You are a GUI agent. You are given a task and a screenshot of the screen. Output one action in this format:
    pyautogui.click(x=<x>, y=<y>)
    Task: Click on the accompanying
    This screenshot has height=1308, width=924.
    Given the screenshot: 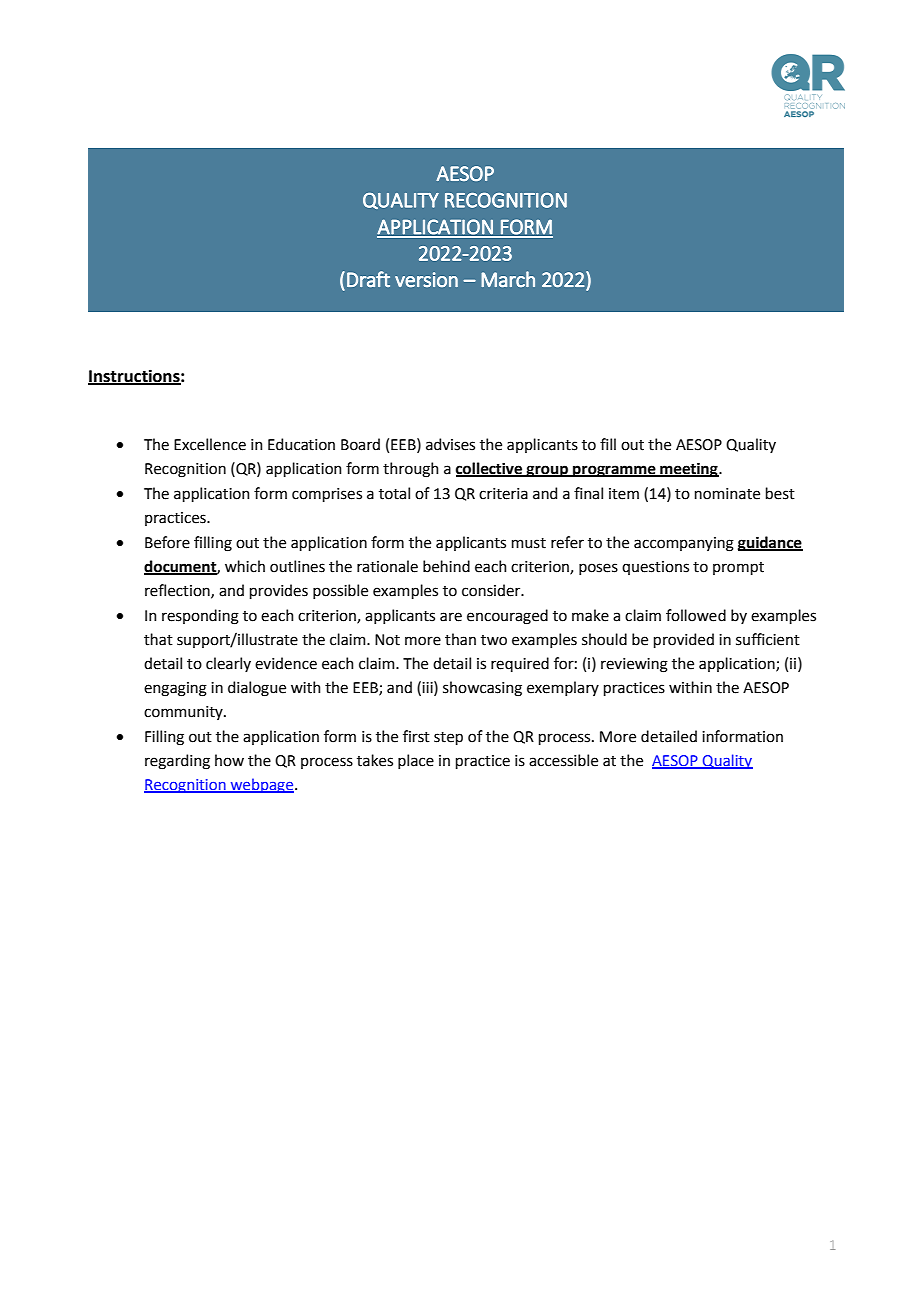 What is the action you would take?
    pyautogui.click(x=684, y=544)
